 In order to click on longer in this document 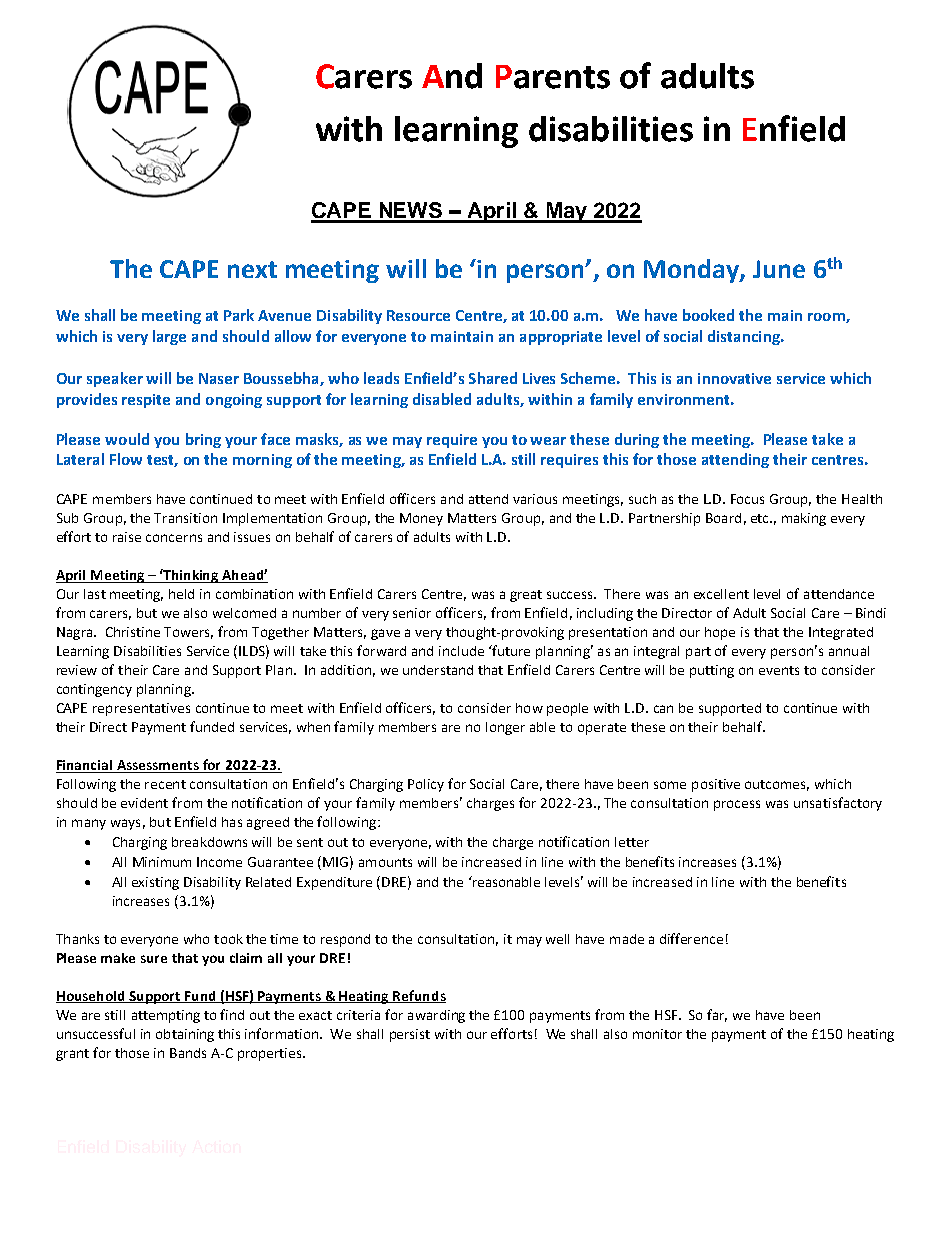, I will do `click(505, 728)`.
